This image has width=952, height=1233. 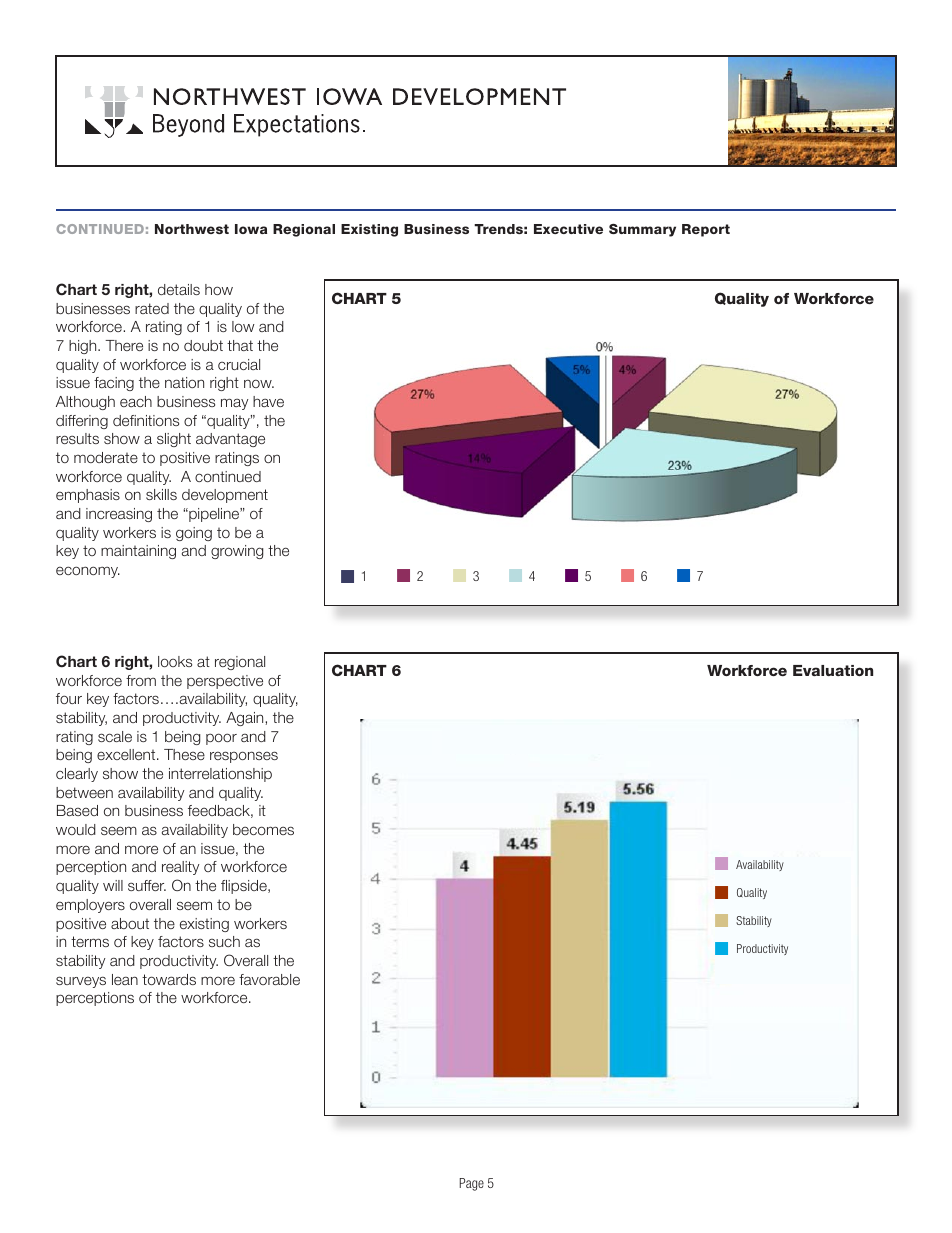 What do you see at coordinates (833, 670) in the image?
I see `Evaluation` at bounding box center [833, 670].
